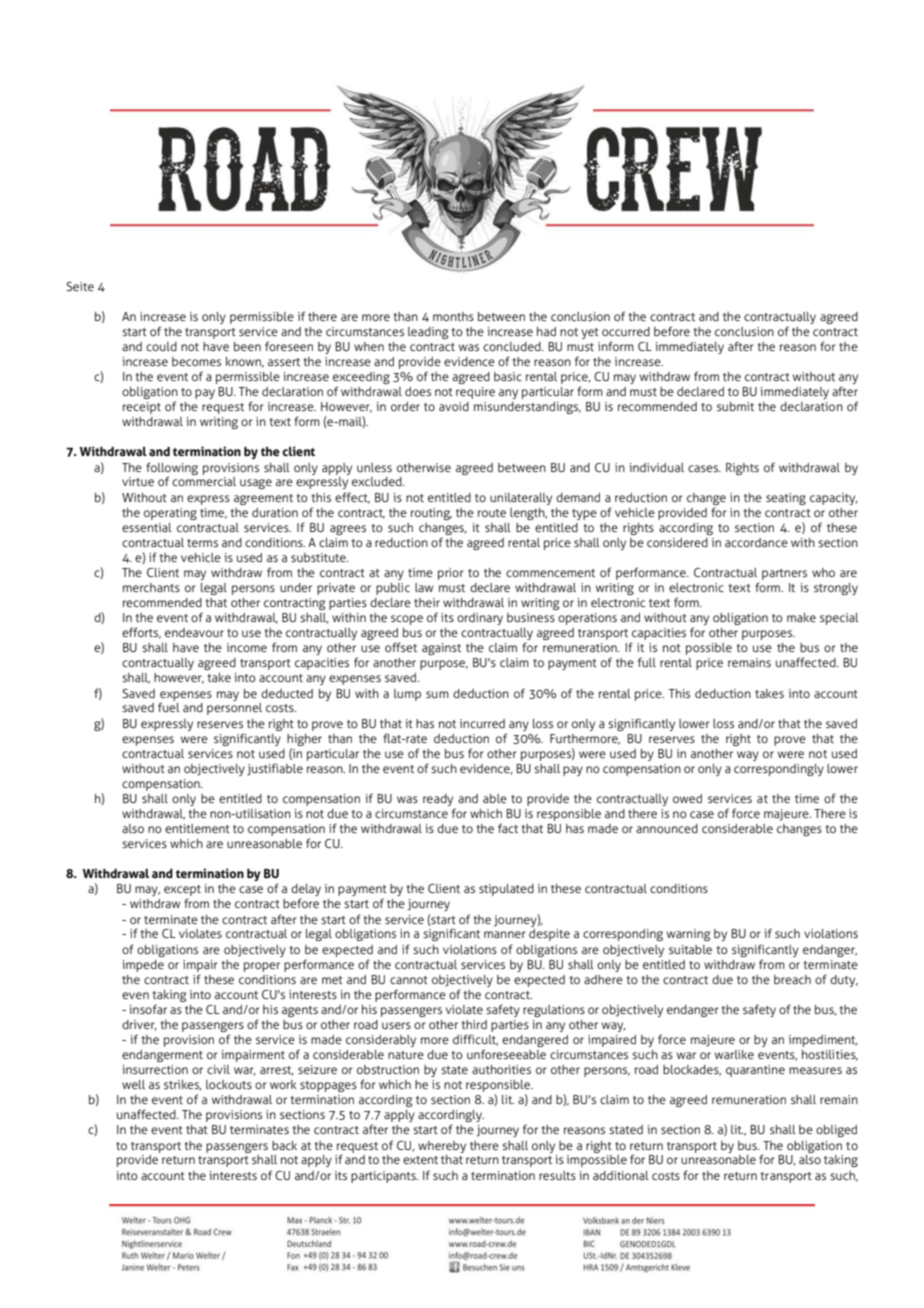  Describe the element at coordinates (626, 331) in the document. I see `occurred` at that location.
